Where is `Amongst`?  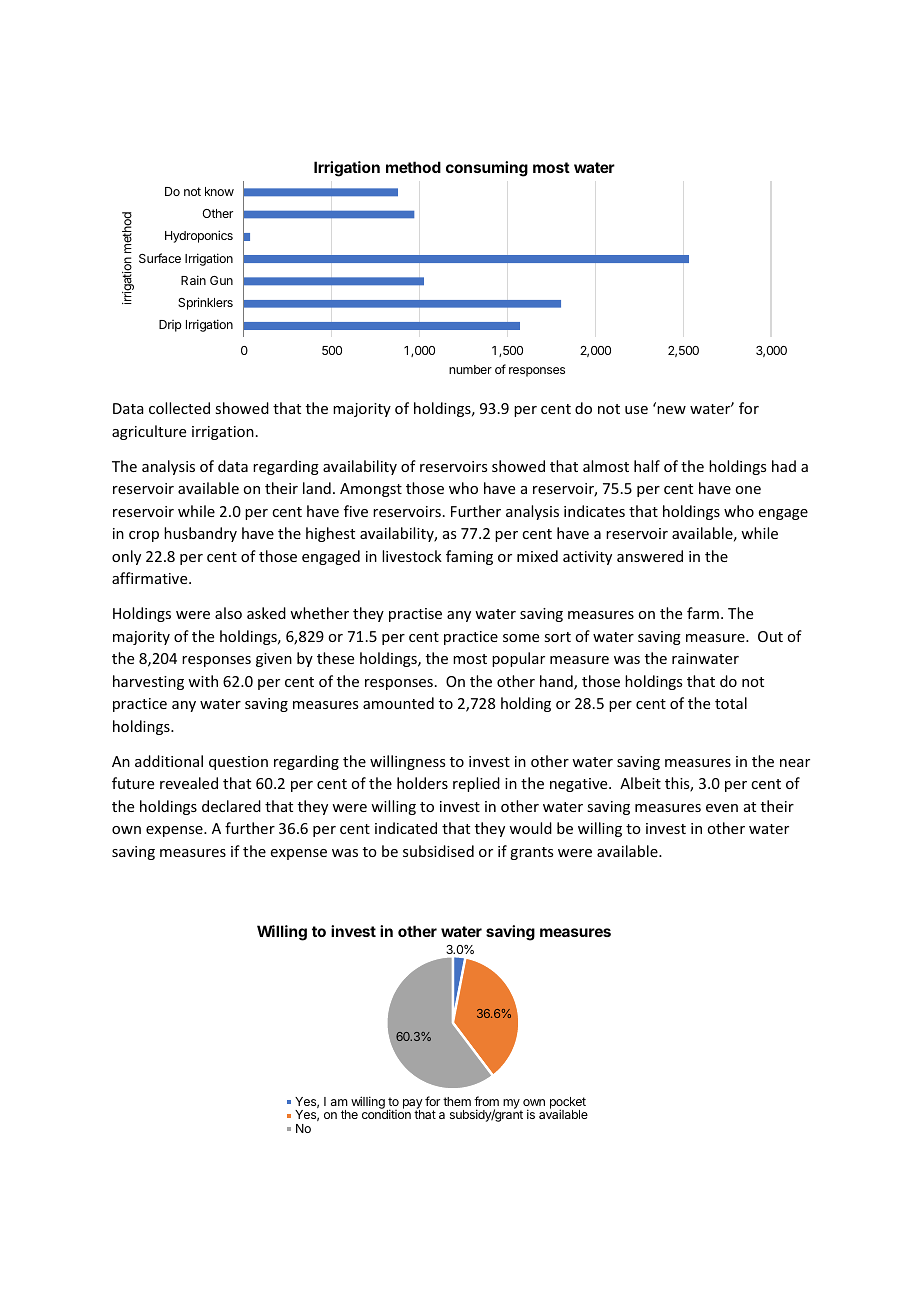
Amongst is located at coordinates (371, 490).
